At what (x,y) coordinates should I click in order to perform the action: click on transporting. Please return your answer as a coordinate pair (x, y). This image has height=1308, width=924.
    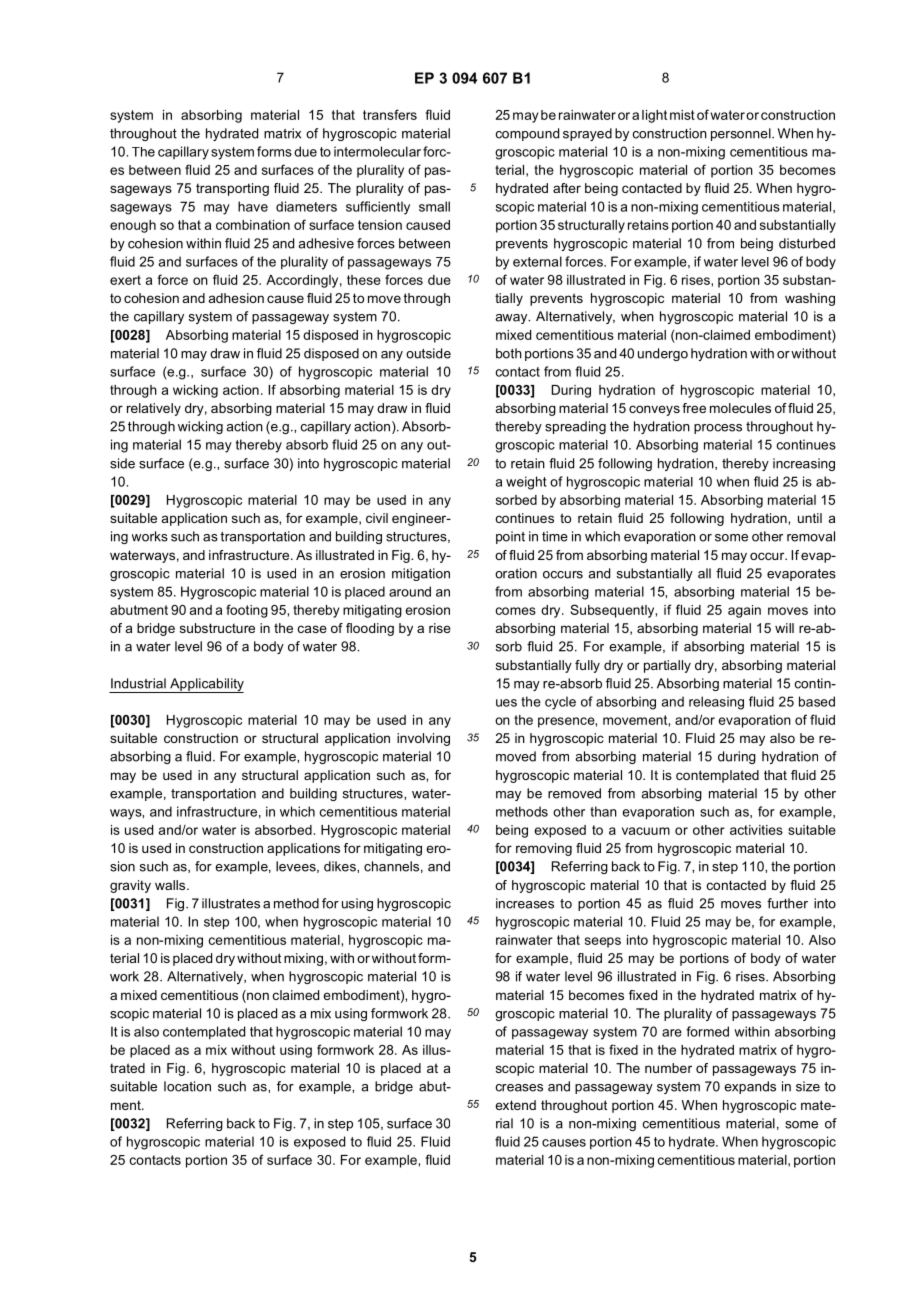
    Looking at the image, I should click on (232, 189).
